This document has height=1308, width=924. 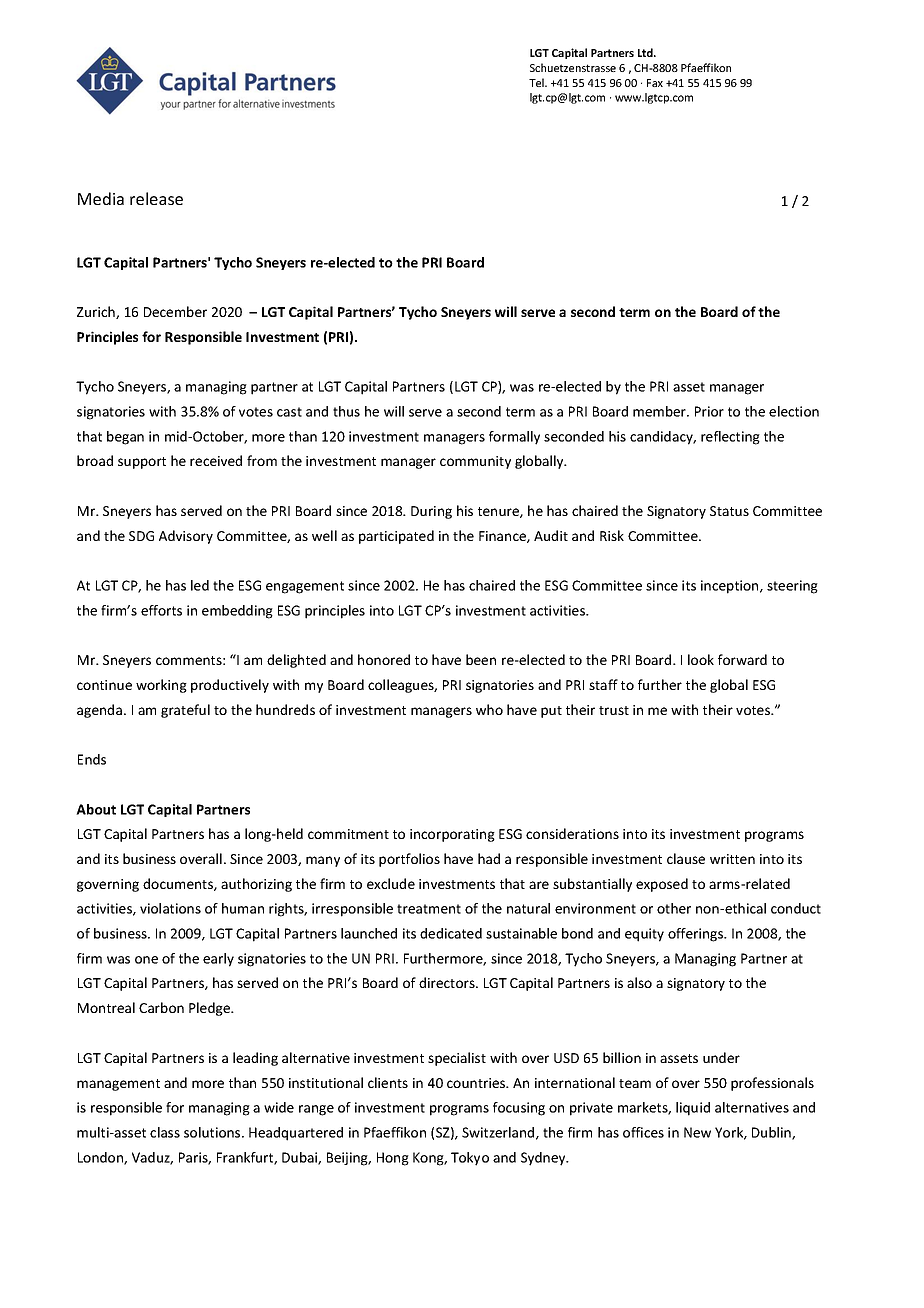 What do you see at coordinates (161, 610) in the document?
I see `efforts` at bounding box center [161, 610].
